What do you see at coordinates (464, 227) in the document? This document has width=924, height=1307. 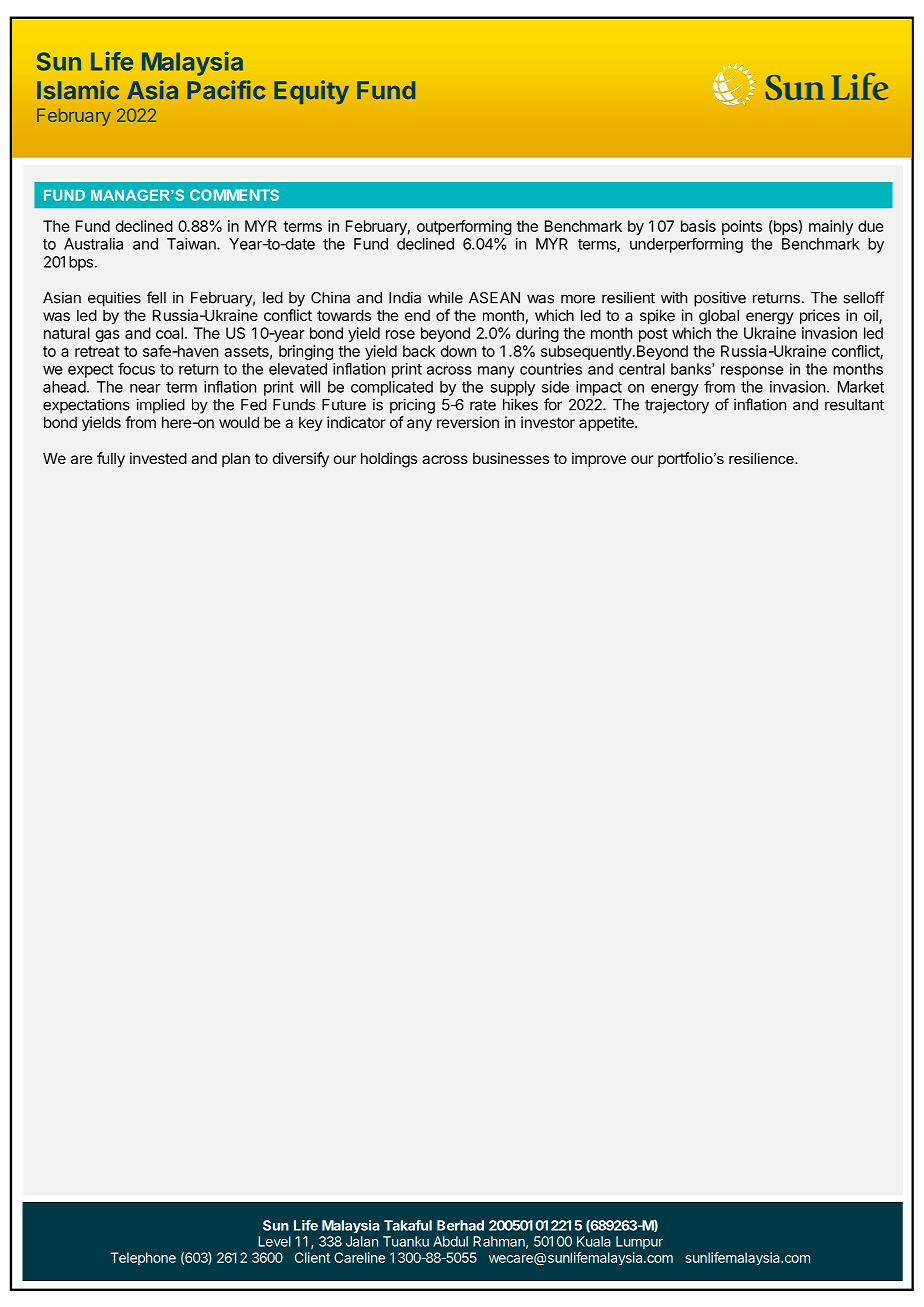 I see `outperforming` at bounding box center [464, 227].
